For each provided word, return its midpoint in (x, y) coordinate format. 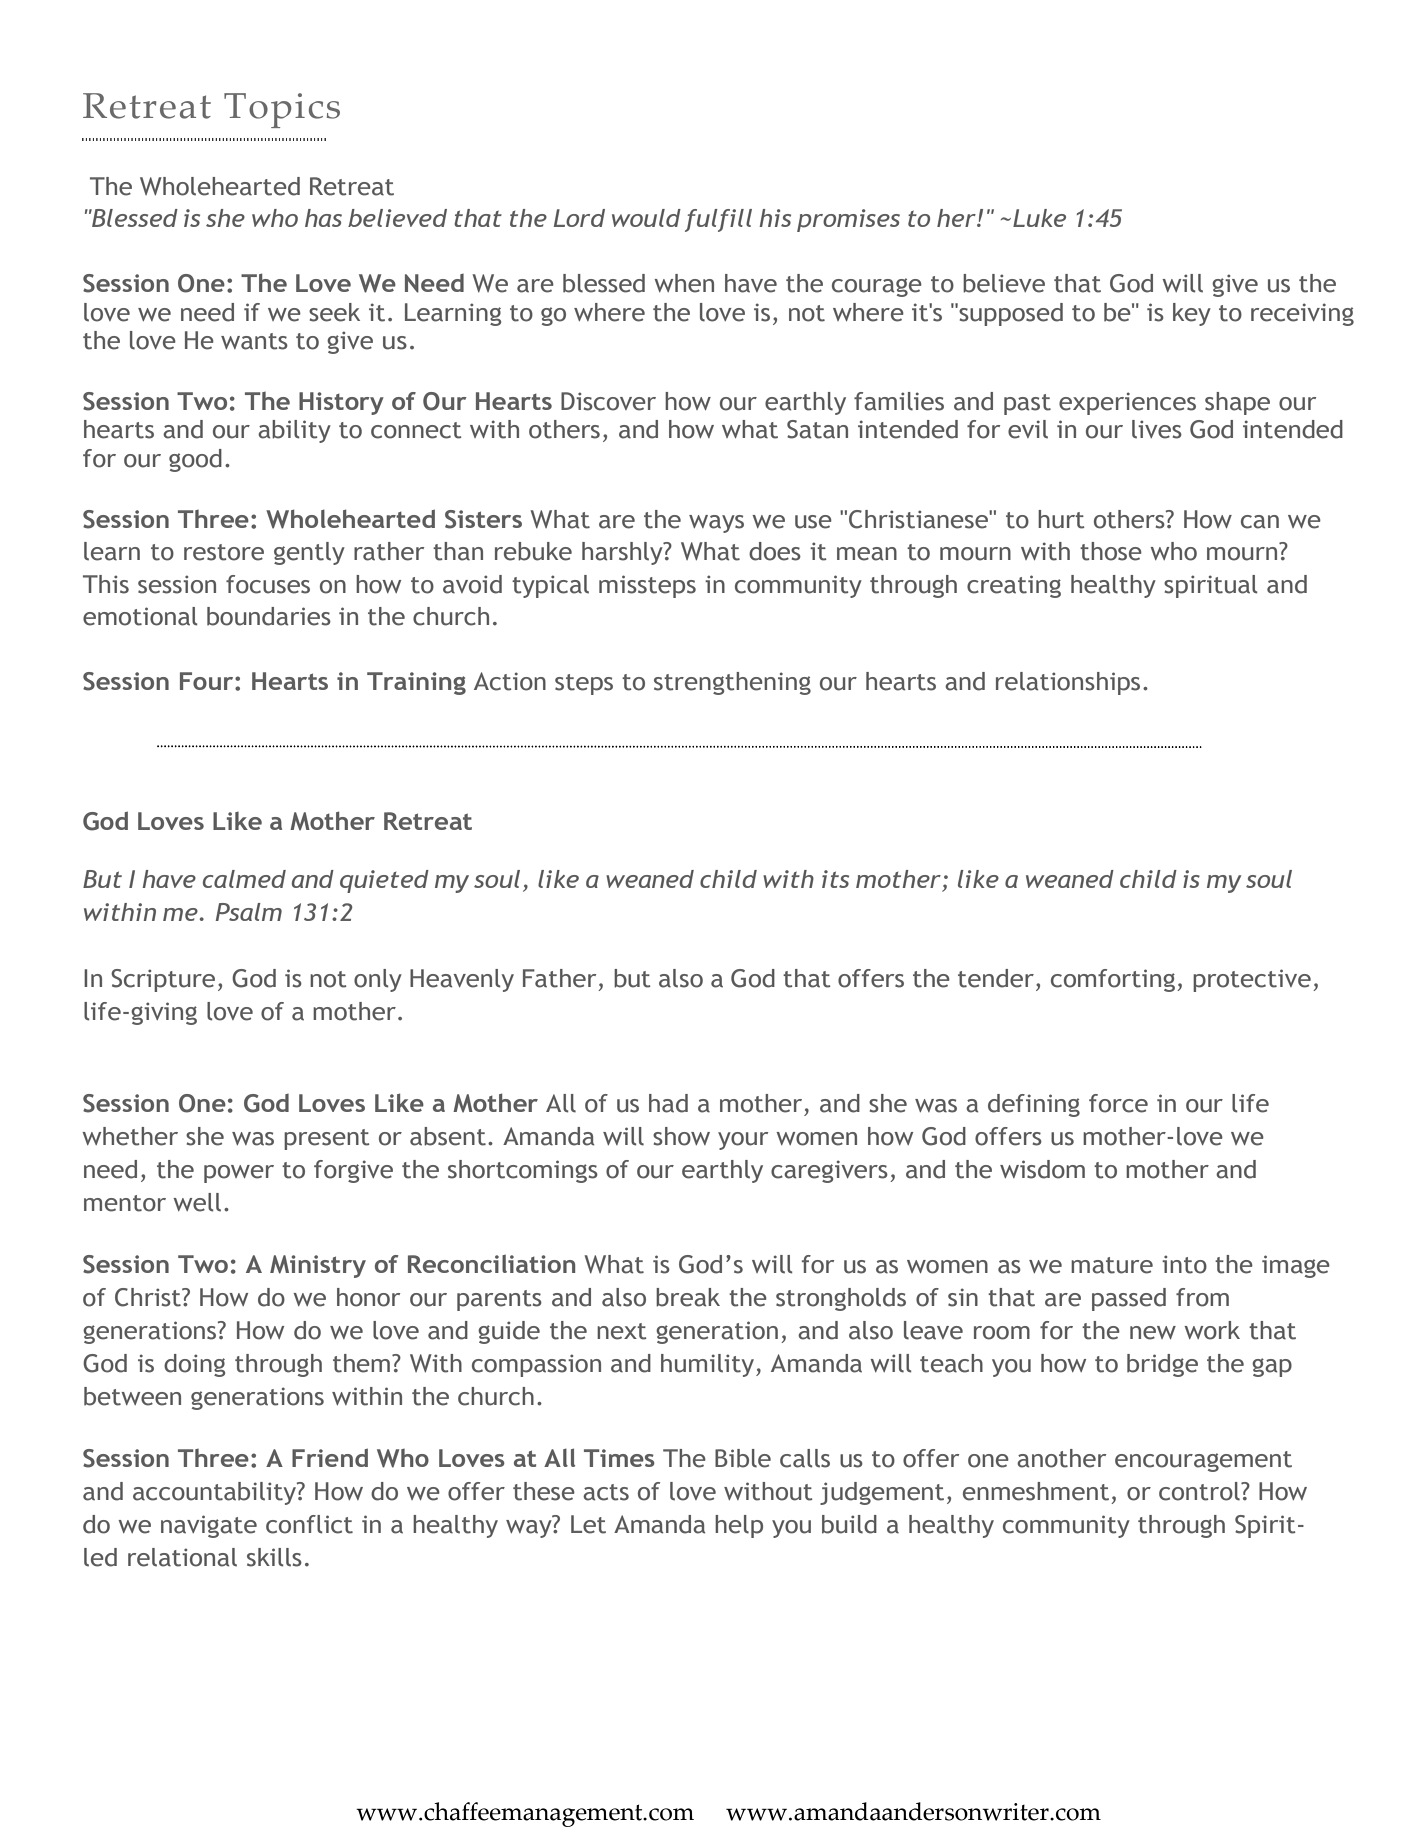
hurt (1061, 519)
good (195, 460)
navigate (209, 1526)
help (739, 1526)
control (1200, 1491)
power (239, 1174)
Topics (282, 110)
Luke (1039, 218)
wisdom (1042, 1169)
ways (716, 524)
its (835, 879)
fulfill (718, 220)
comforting (1113, 980)
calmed (244, 879)
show (681, 1136)
